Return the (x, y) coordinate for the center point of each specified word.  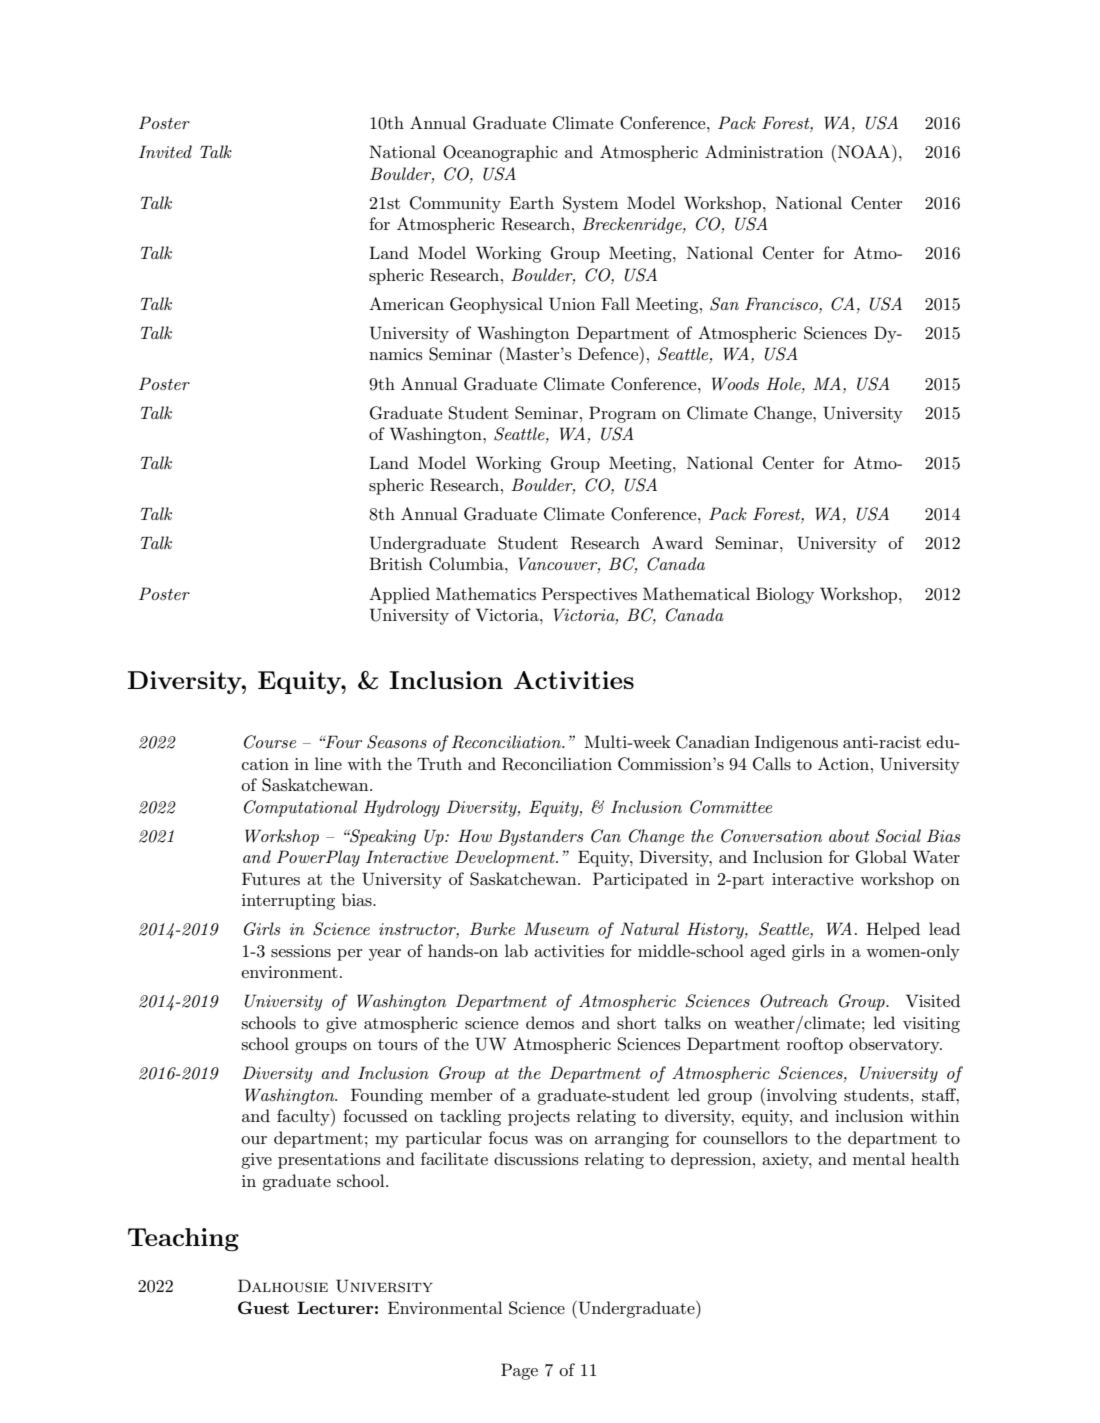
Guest (263, 1308)
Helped (893, 930)
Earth (531, 202)
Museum (556, 928)
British (395, 564)
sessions (301, 951)
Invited (165, 151)
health (935, 1158)
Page (519, 1371)
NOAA (864, 152)
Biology (785, 595)
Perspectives (589, 595)
